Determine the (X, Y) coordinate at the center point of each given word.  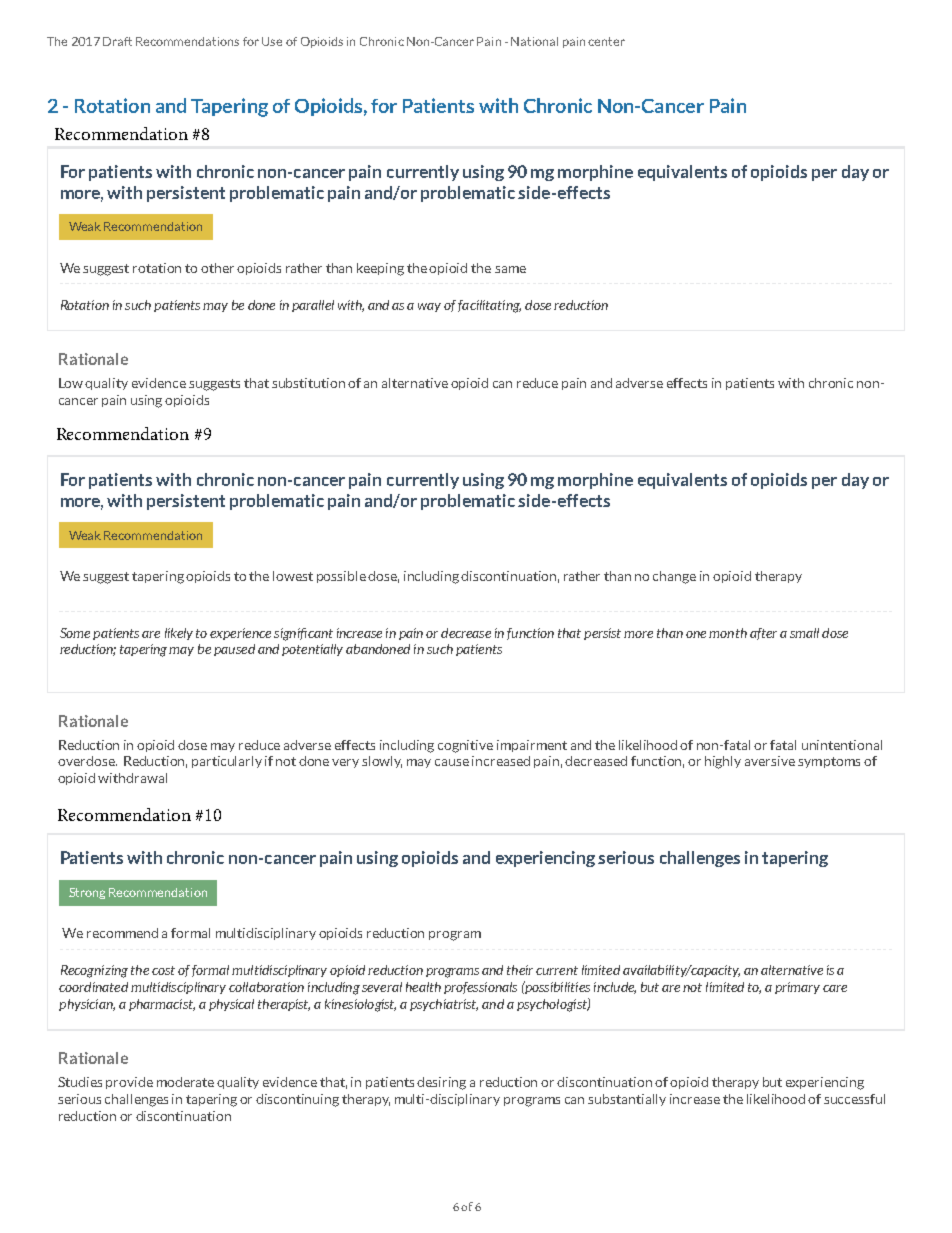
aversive (770, 761)
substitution (308, 383)
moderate (185, 1082)
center (606, 41)
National (534, 41)
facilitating (489, 306)
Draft (117, 41)
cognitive (465, 746)
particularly (227, 762)
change (674, 577)
